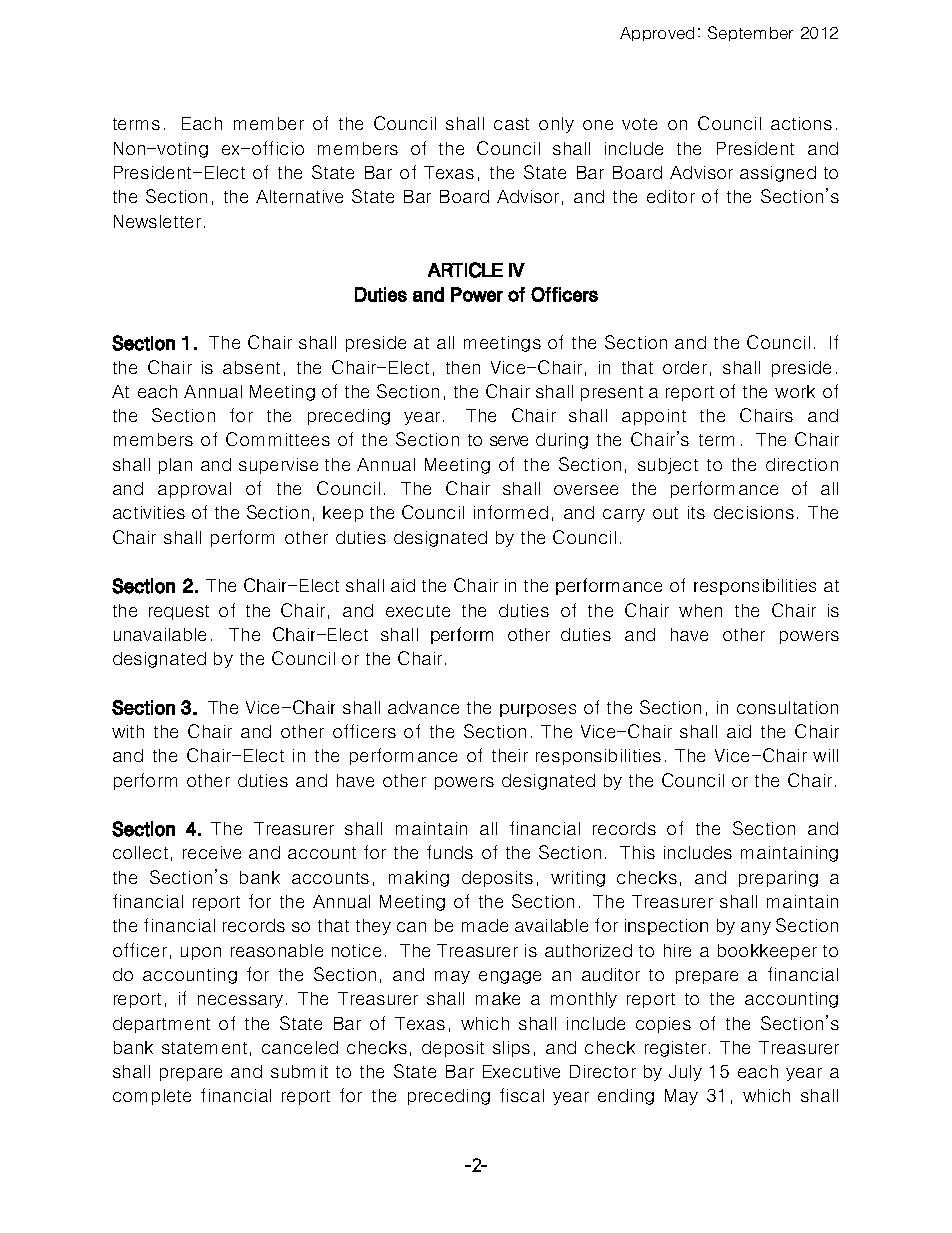 The image size is (952, 1233). I want to click on informed, so click(511, 512).
